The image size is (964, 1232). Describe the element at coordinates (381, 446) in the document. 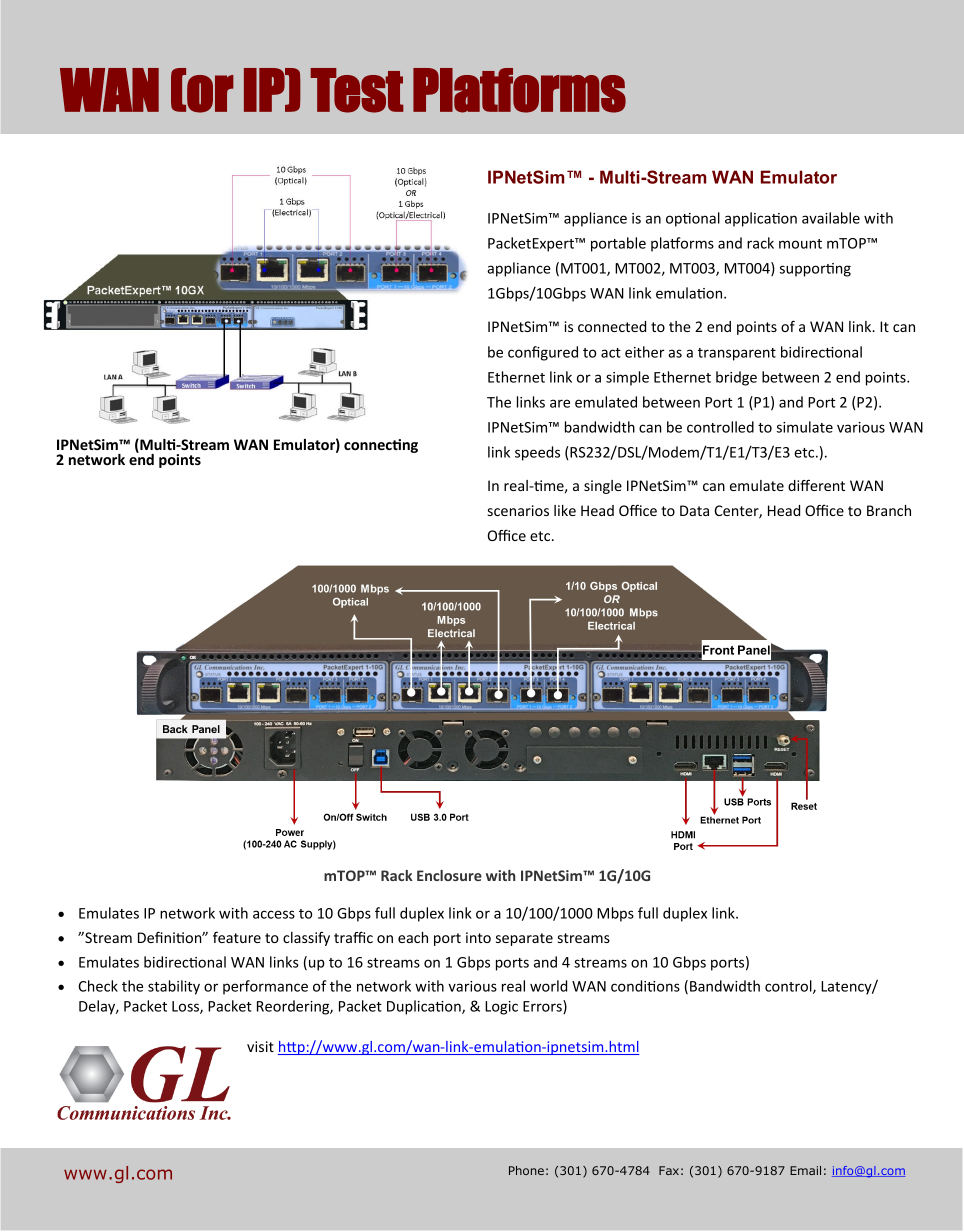

I see `connecting` at that location.
